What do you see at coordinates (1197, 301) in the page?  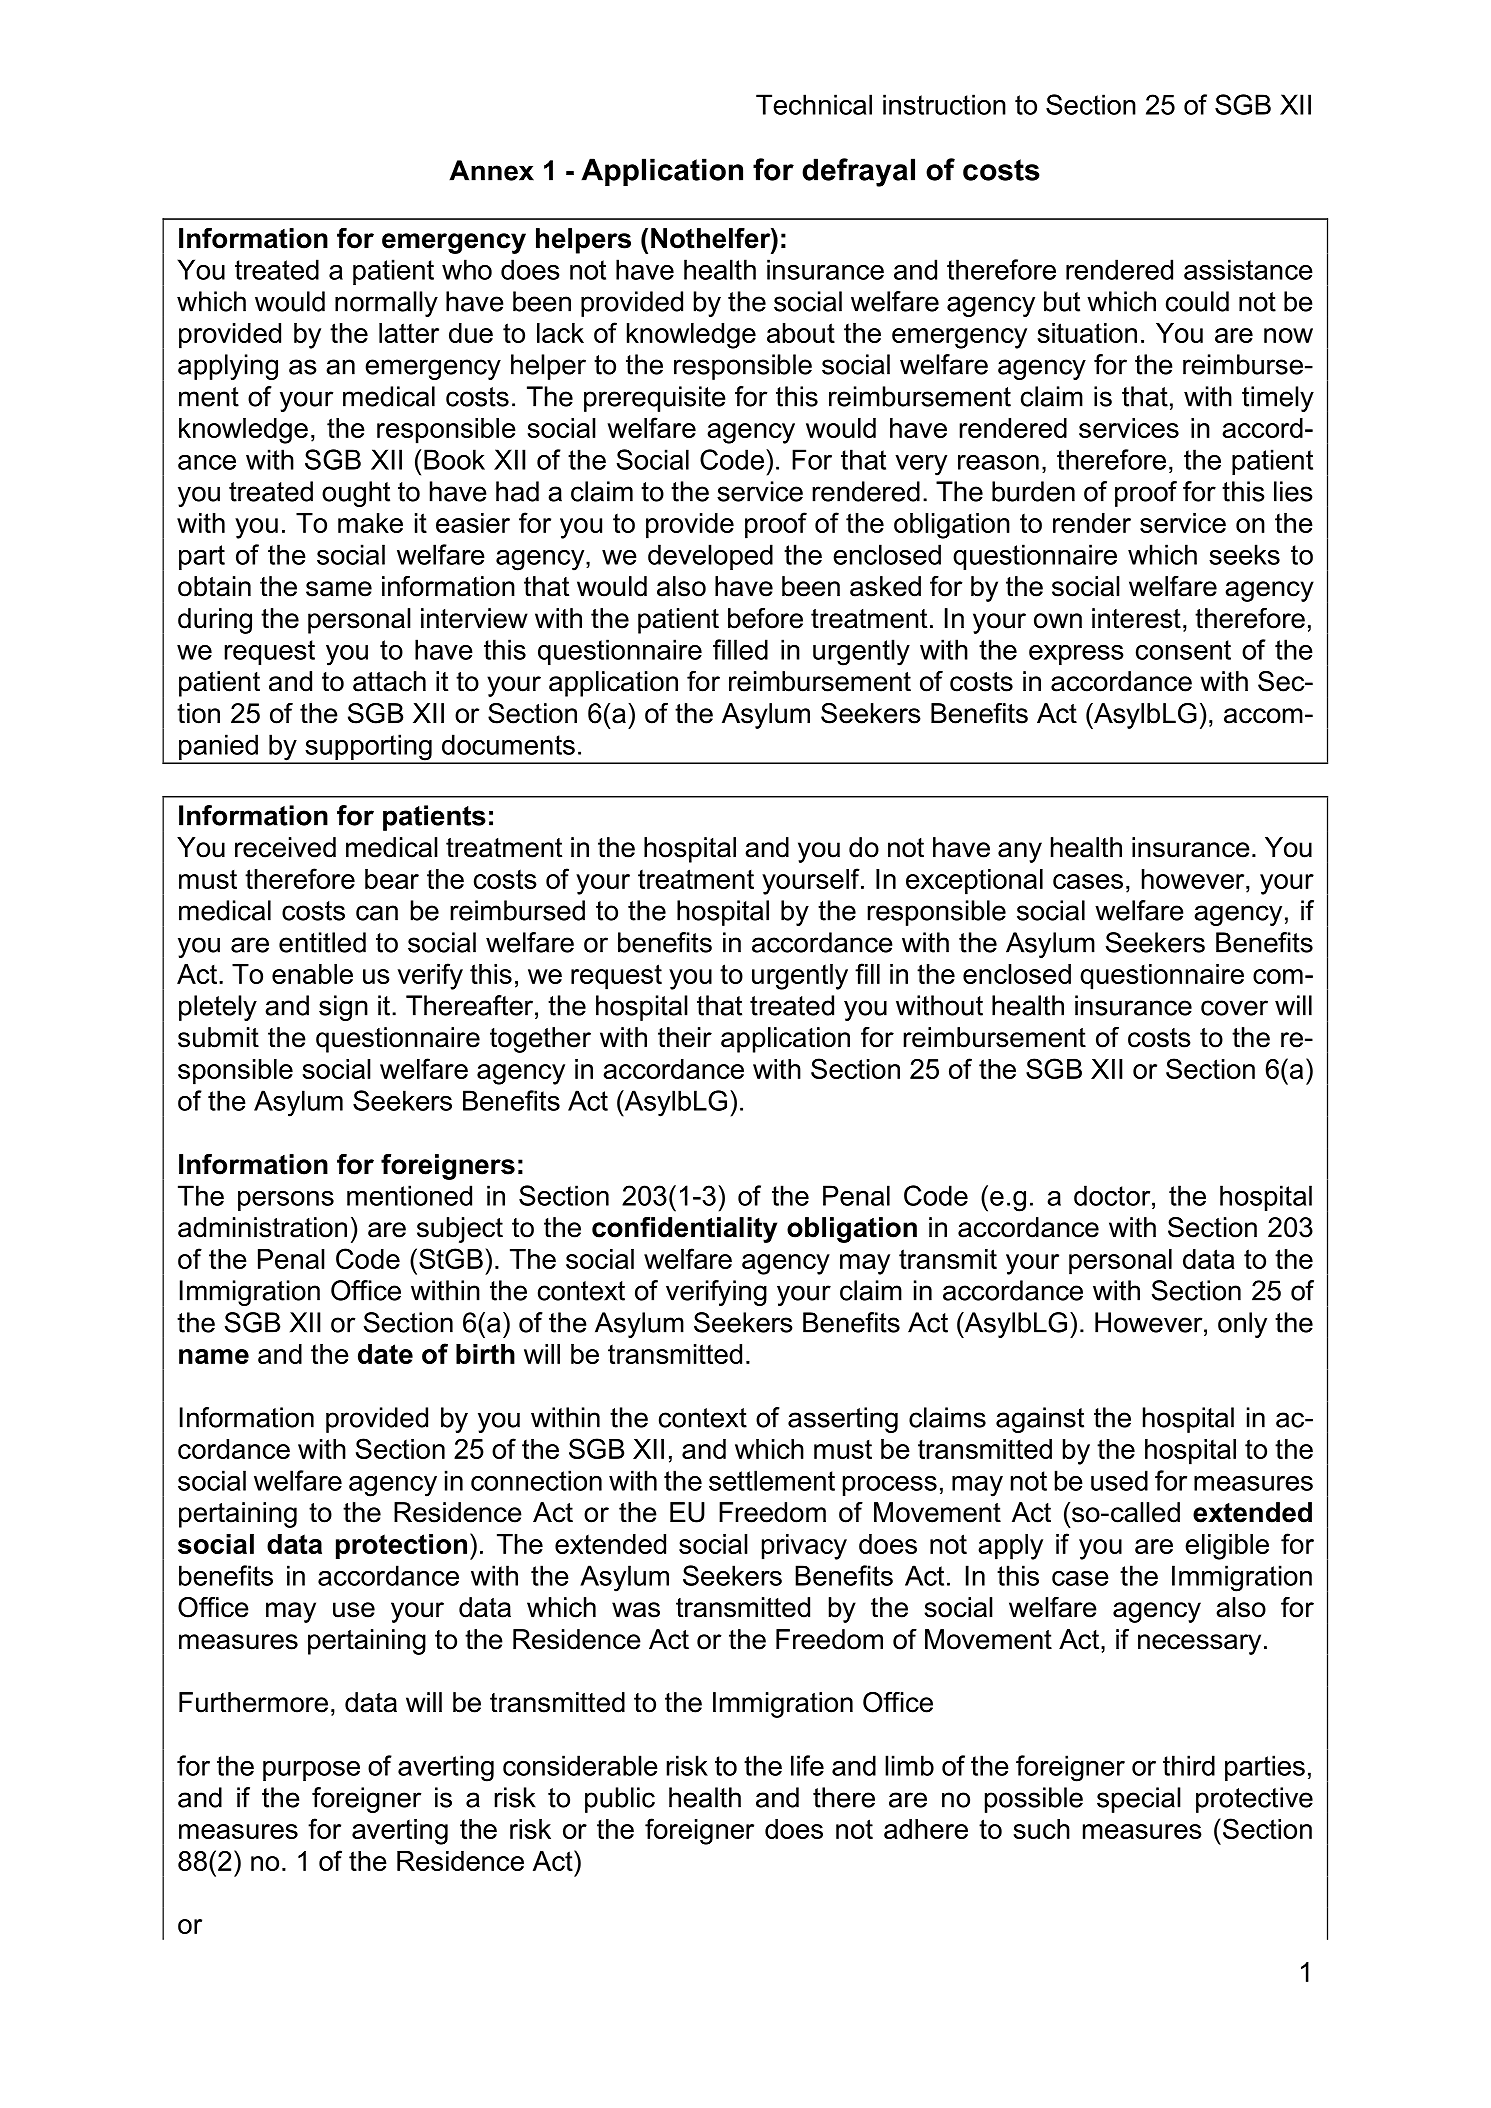 I see `could` at bounding box center [1197, 301].
